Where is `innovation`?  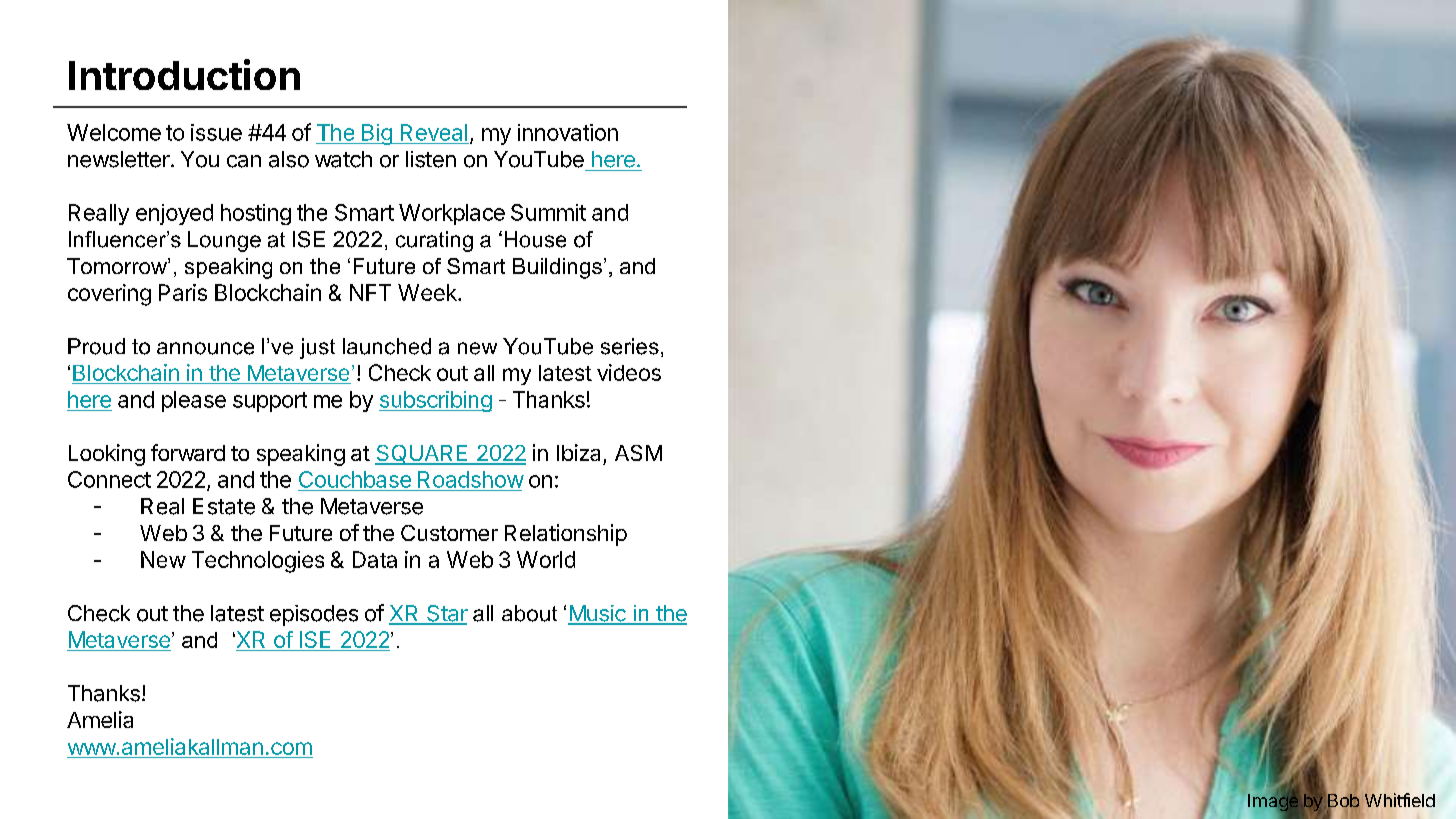 innovation is located at coordinates (568, 132).
